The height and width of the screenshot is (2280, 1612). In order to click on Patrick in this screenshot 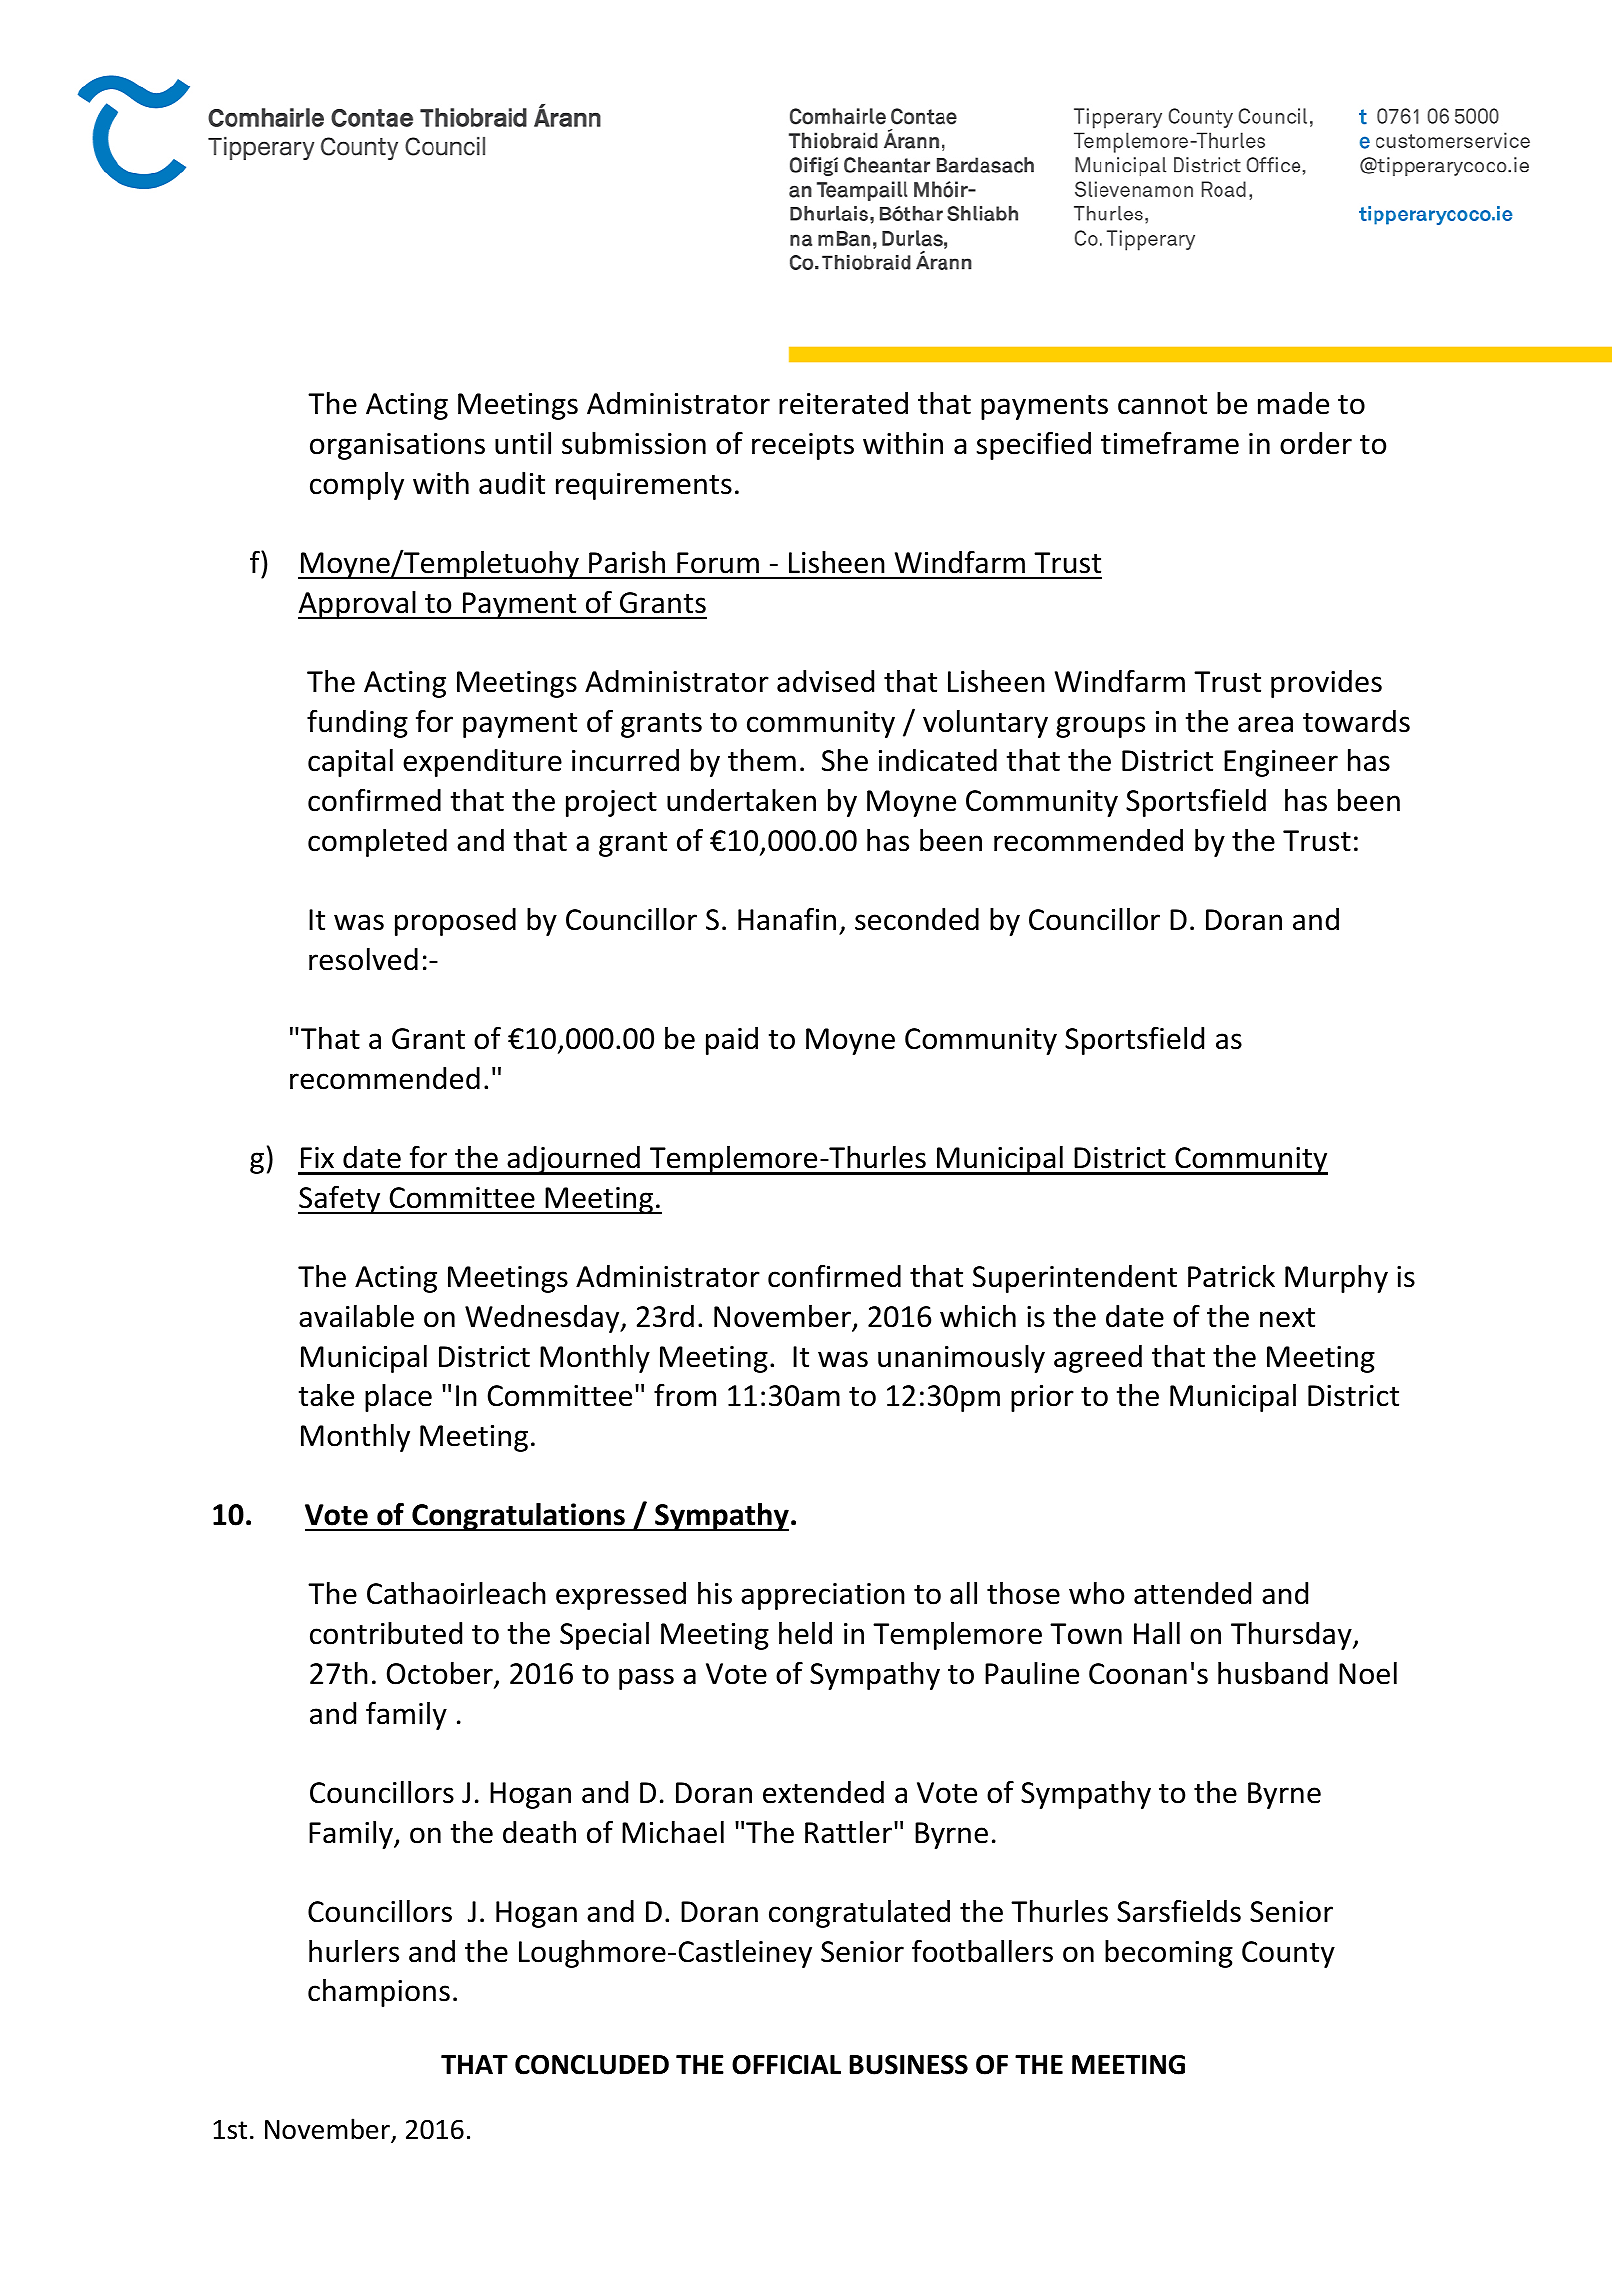, I will do `click(1231, 1276)`.
